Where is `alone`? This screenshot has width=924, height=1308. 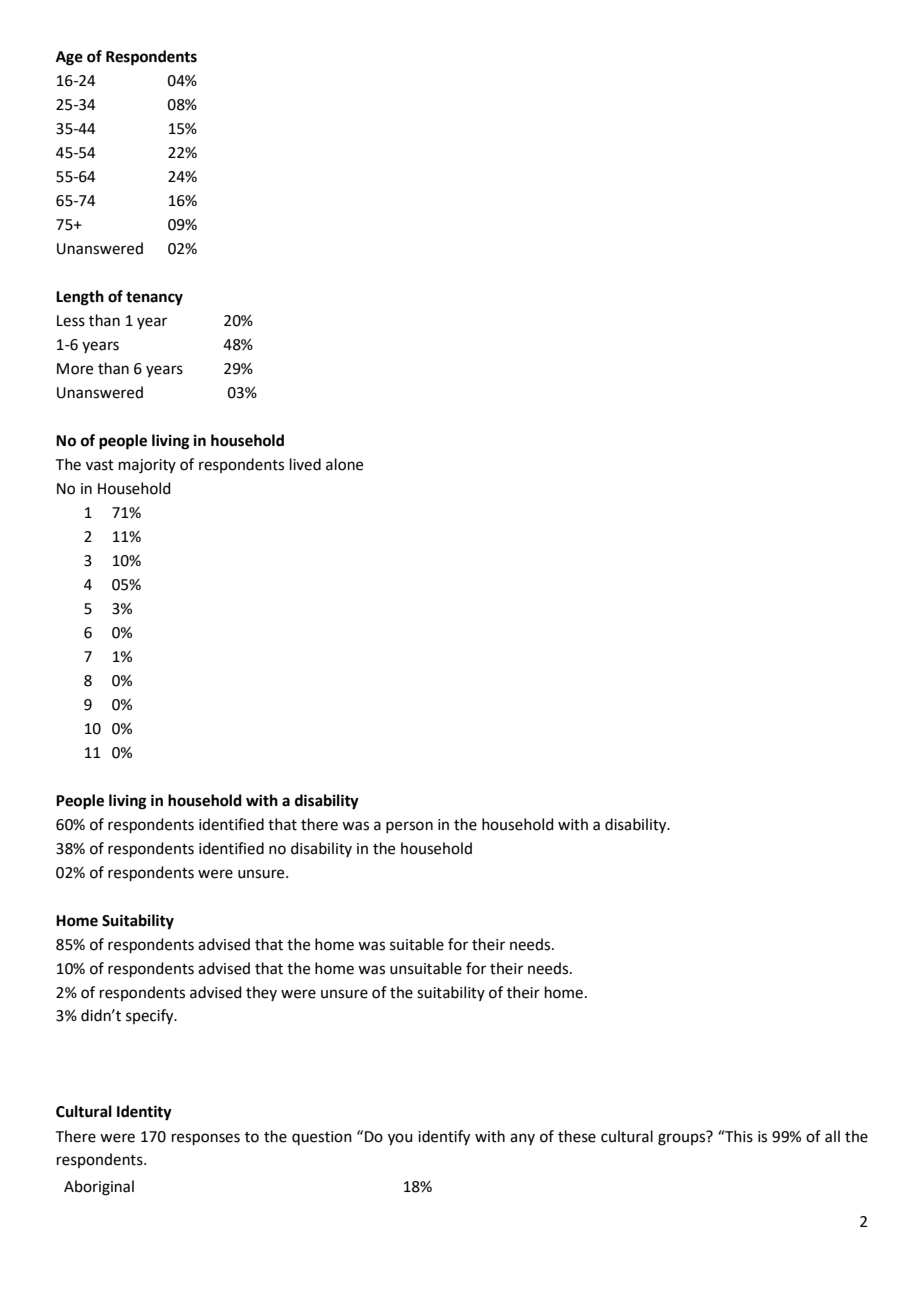 alone is located at coordinates (344, 464).
